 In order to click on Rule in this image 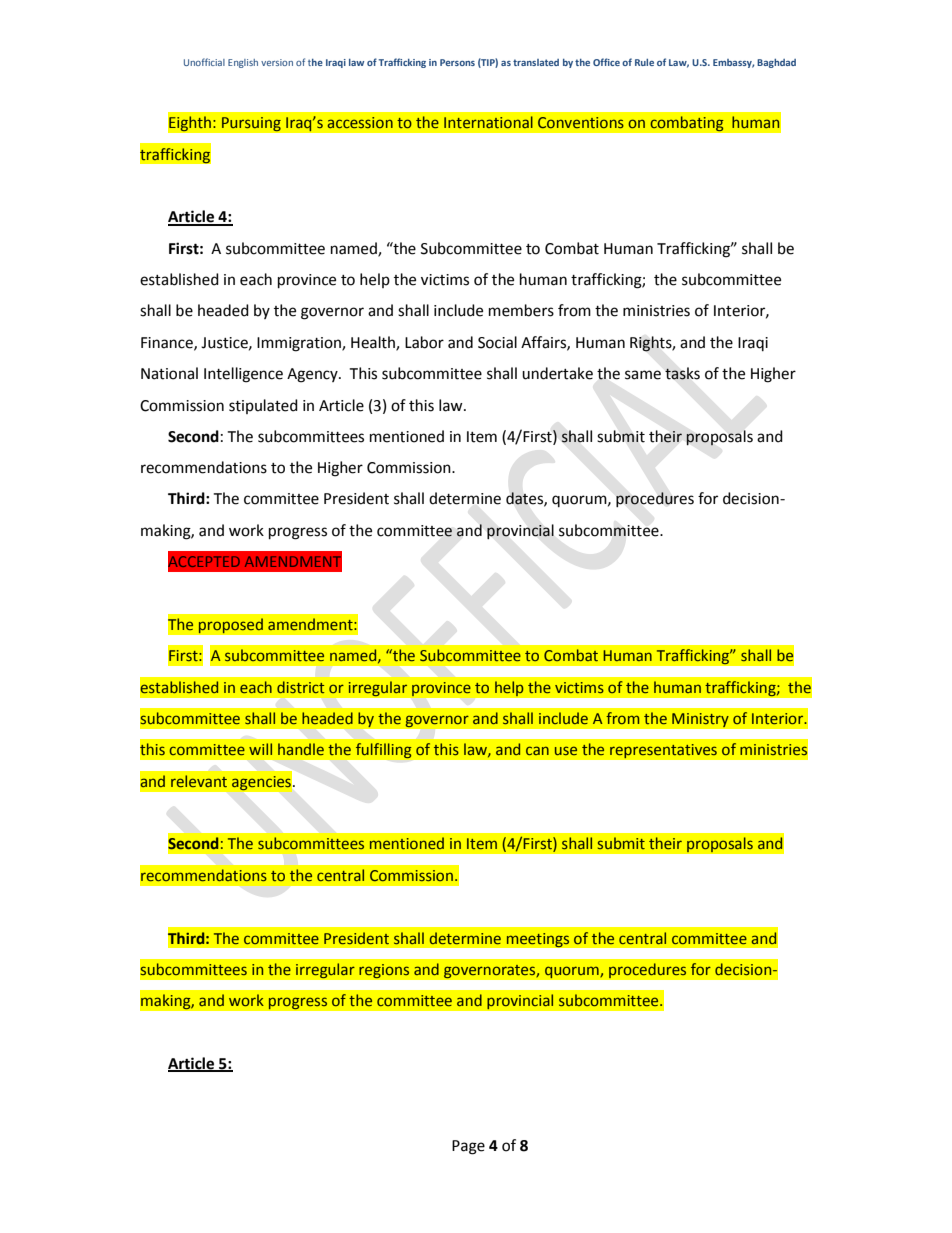, I will do `click(644, 62)`.
